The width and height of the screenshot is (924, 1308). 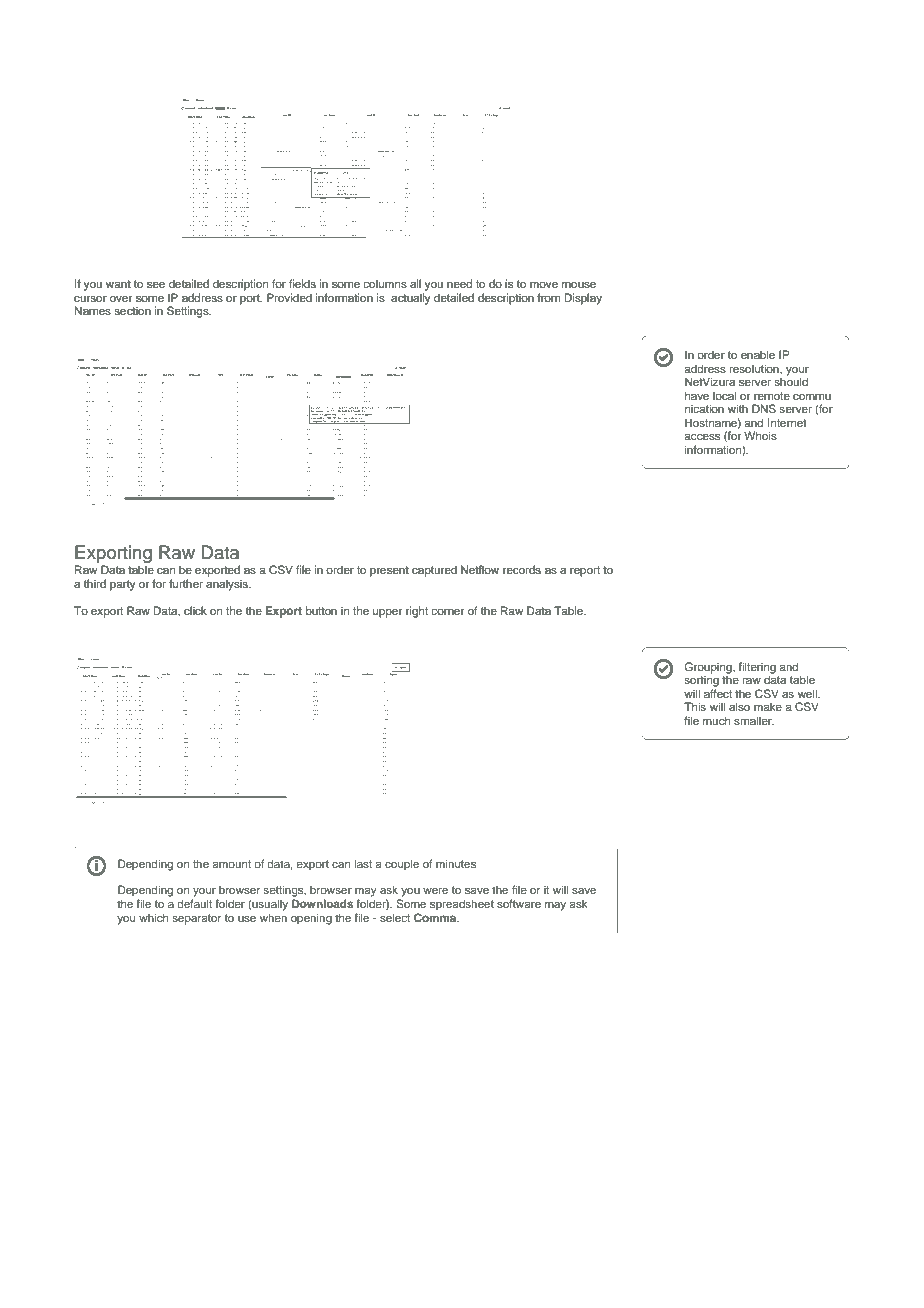 I want to click on actually, so click(x=411, y=299).
